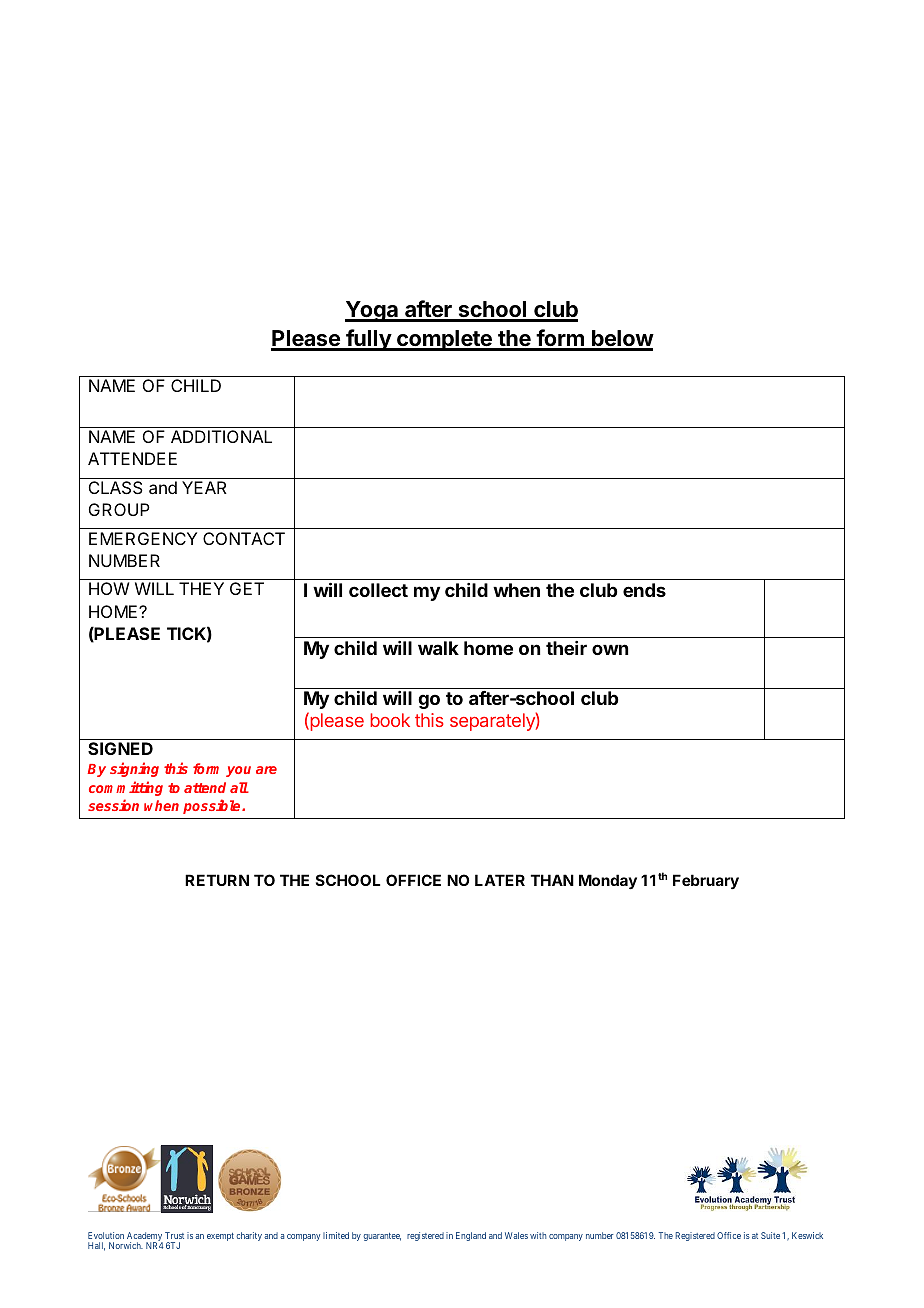  Describe the element at coordinates (174, 1235) in the screenshot. I see `Trust` at that location.
